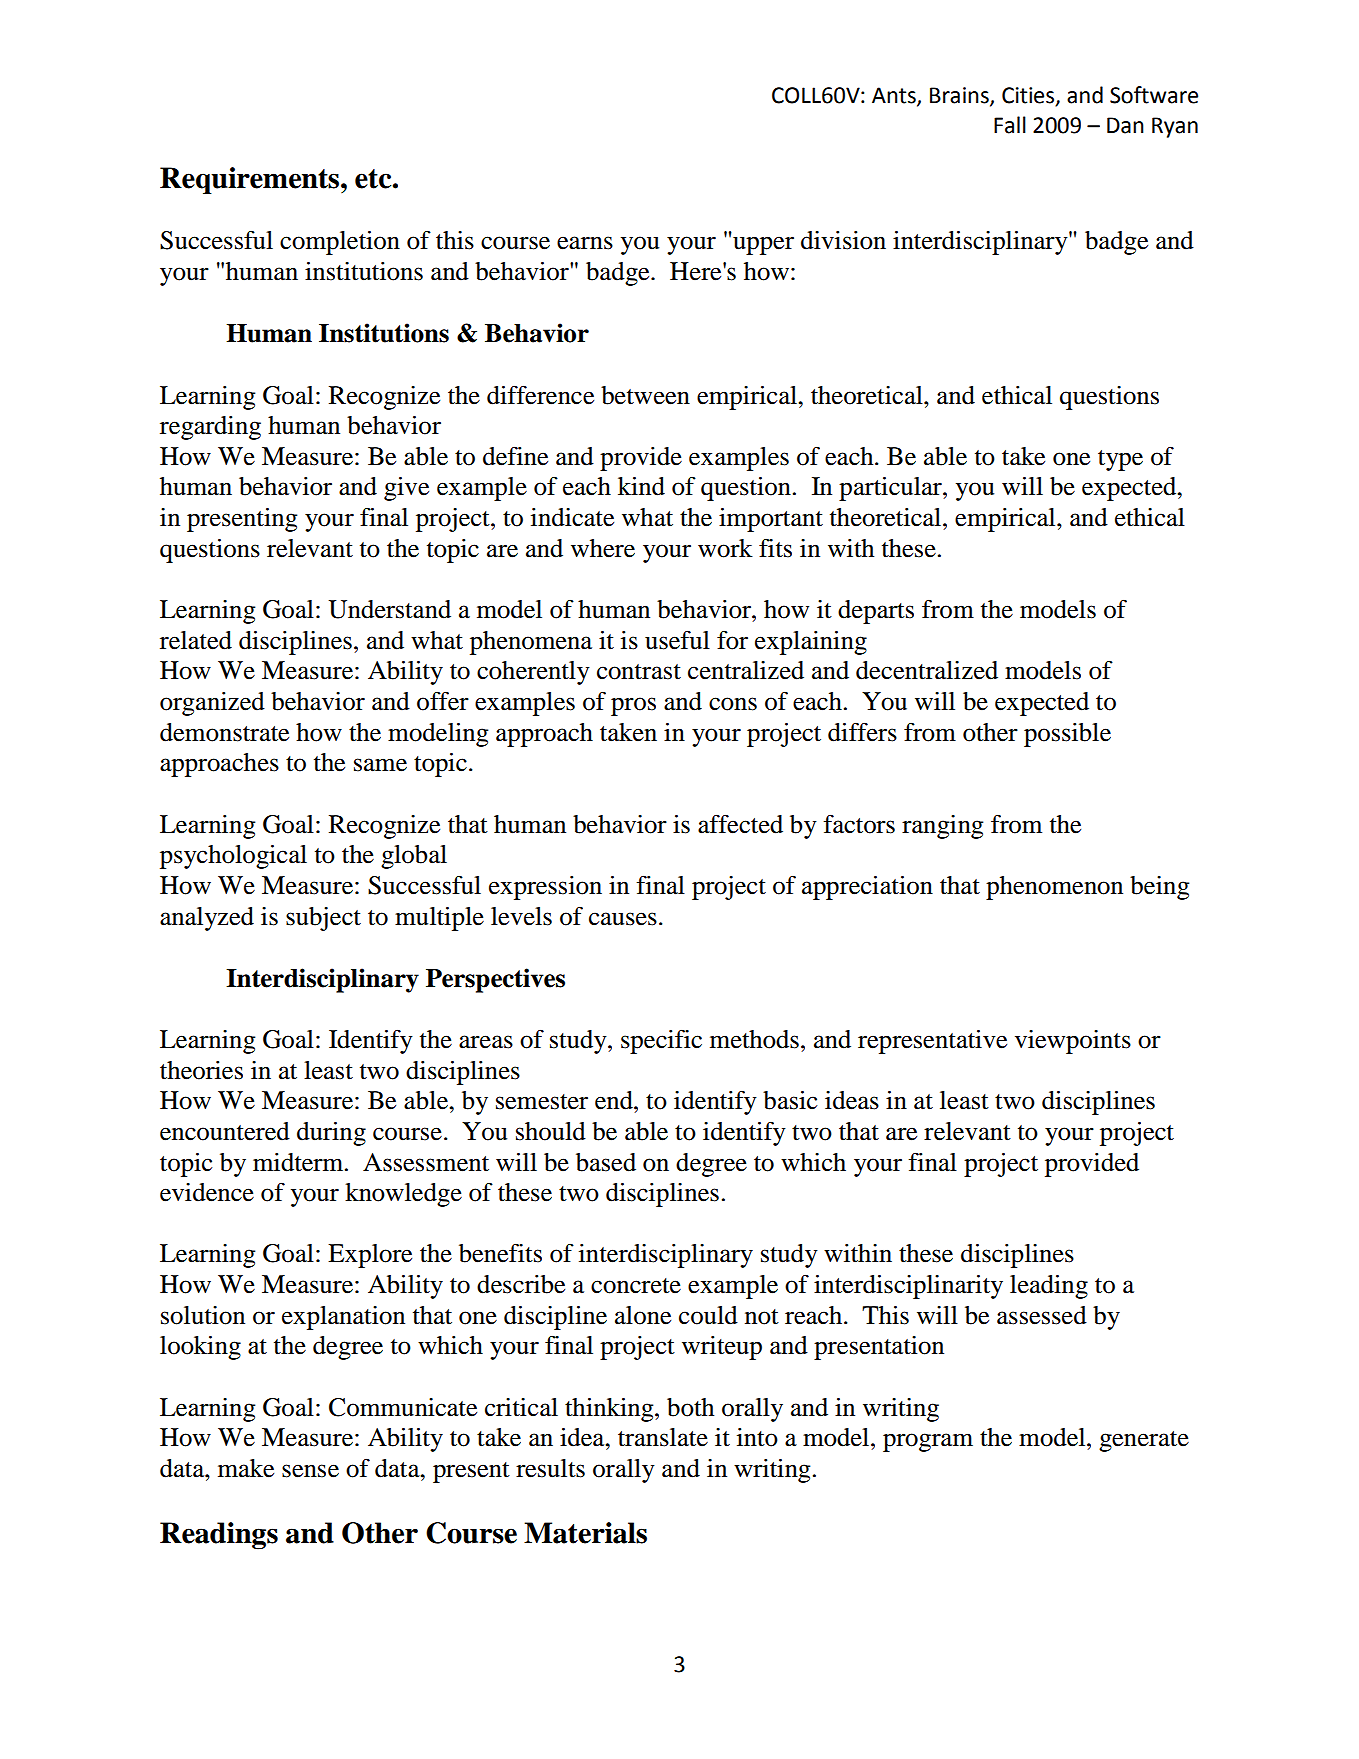  I want to click on useful, so click(677, 640).
